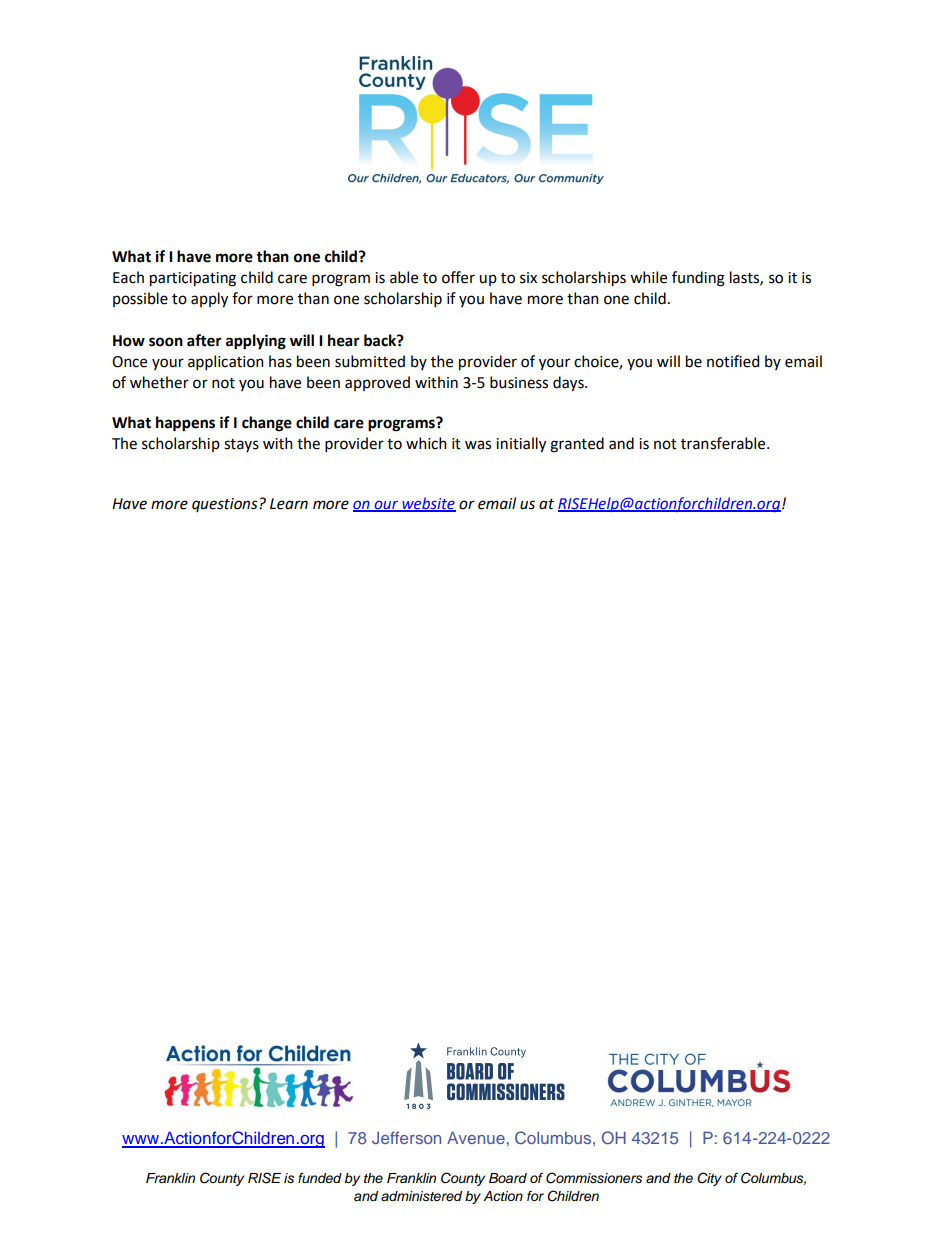  What do you see at coordinates (226, 505) in the screenshot?
I see `questions` at bounding box center [226, 505].
